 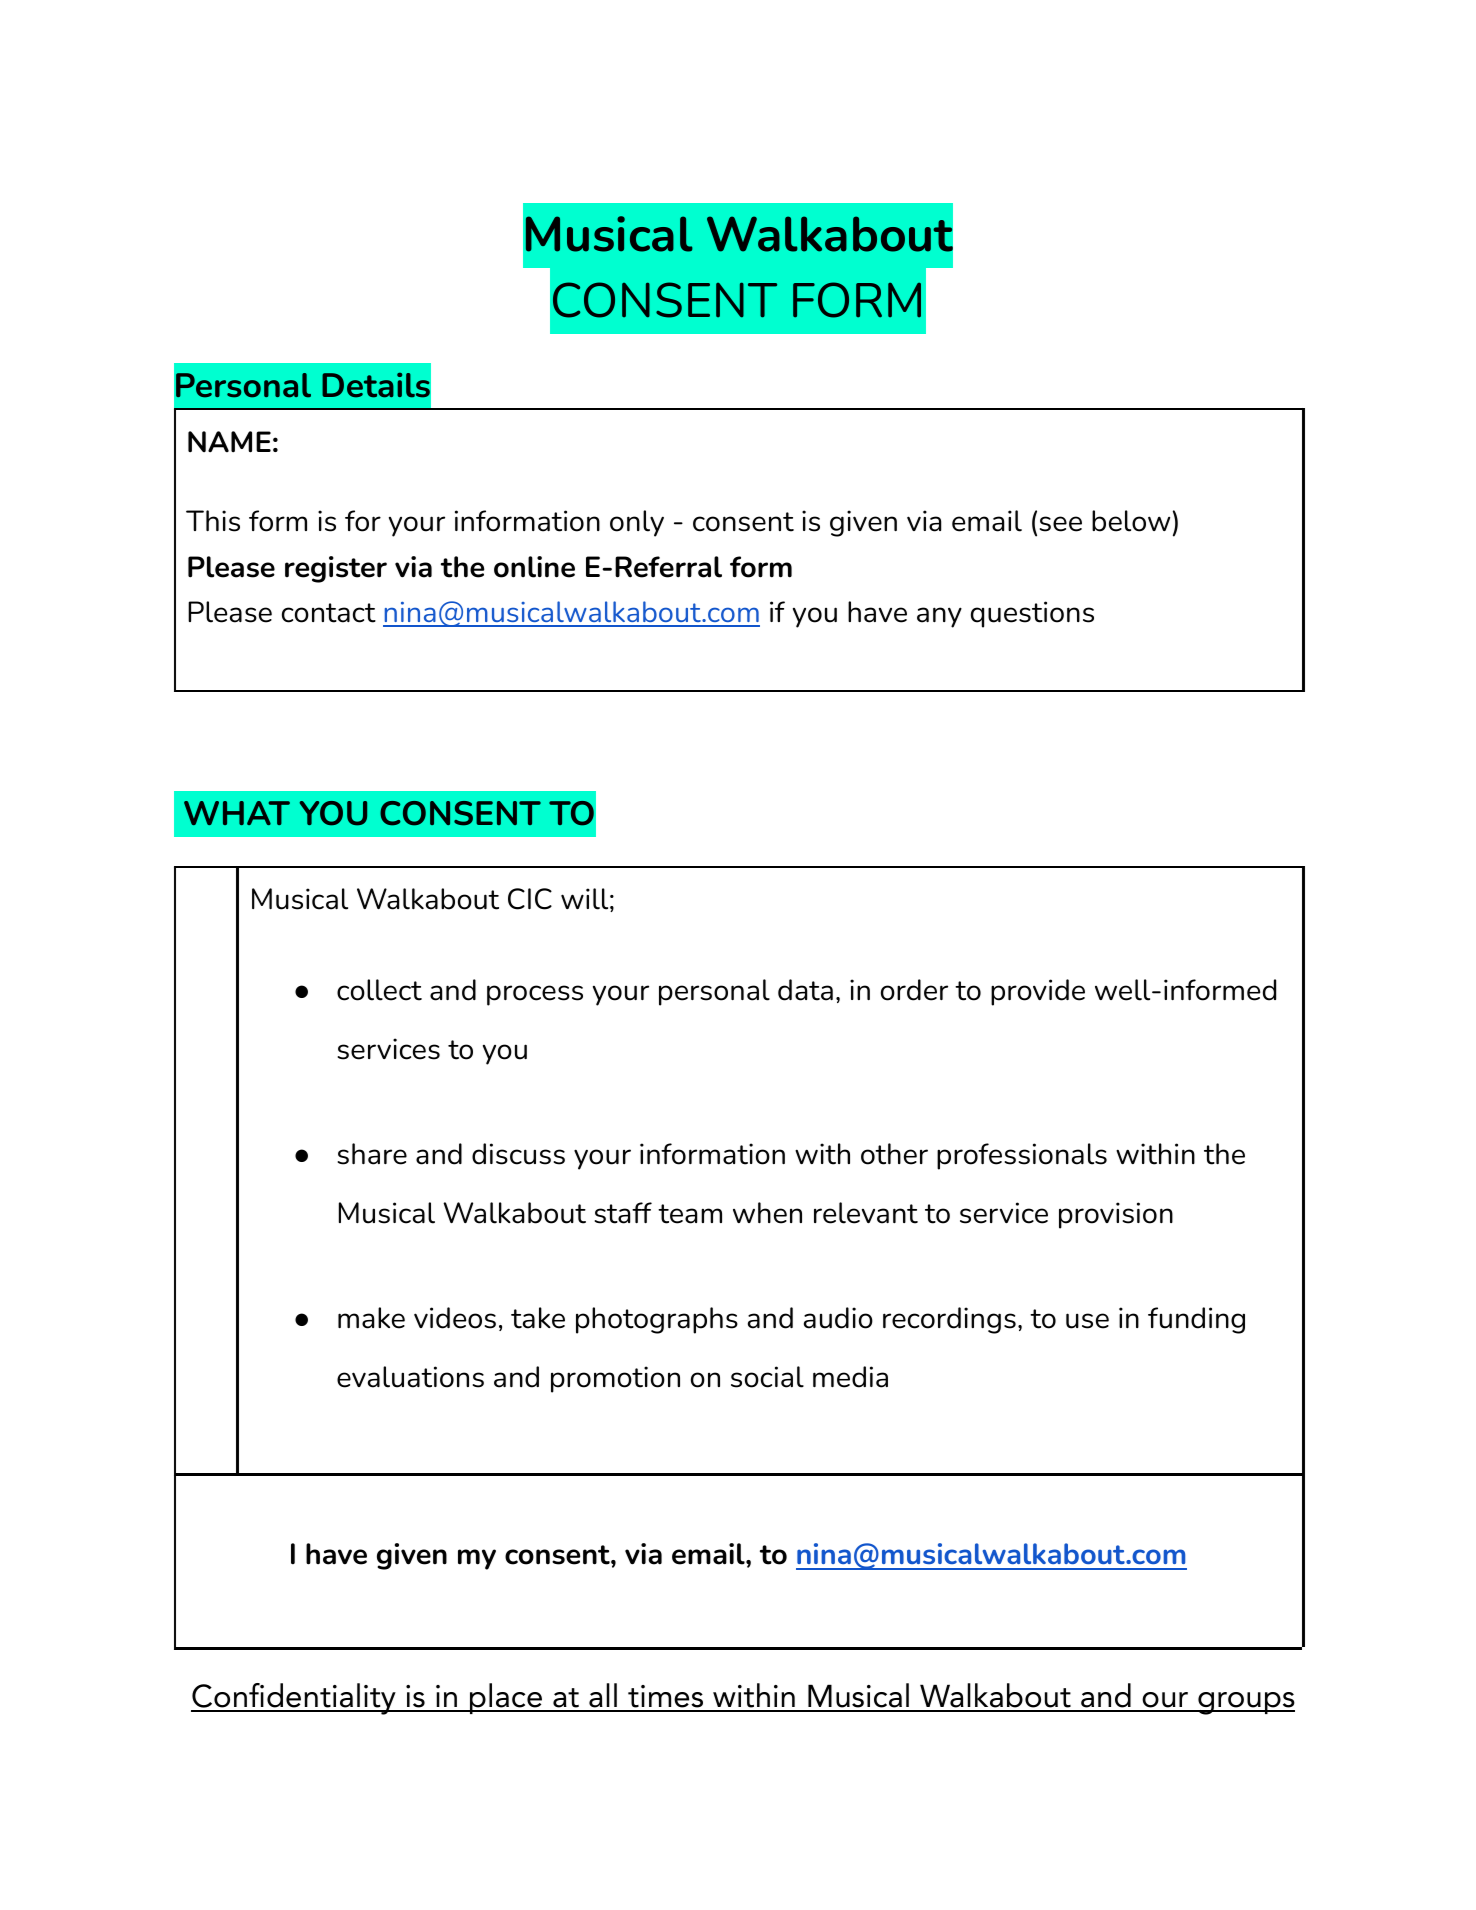 What do you see at coordinates (530, 899) in the screenshot?
I see `CIC` at bounding box center [530, 899].
